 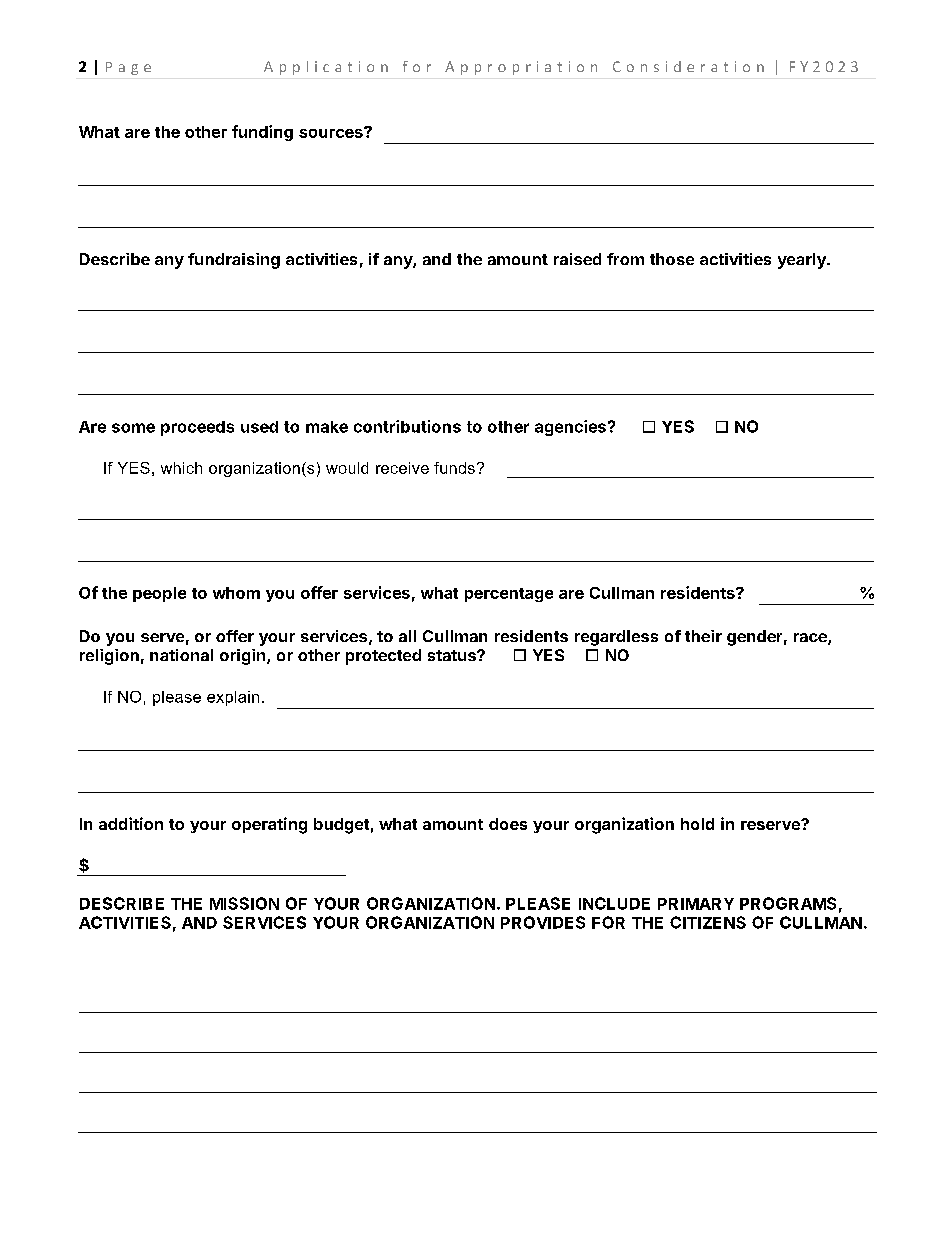 What do you see at coordinates (262, 133) in the document?
I see `funding` at bounding box center [262, 133].
